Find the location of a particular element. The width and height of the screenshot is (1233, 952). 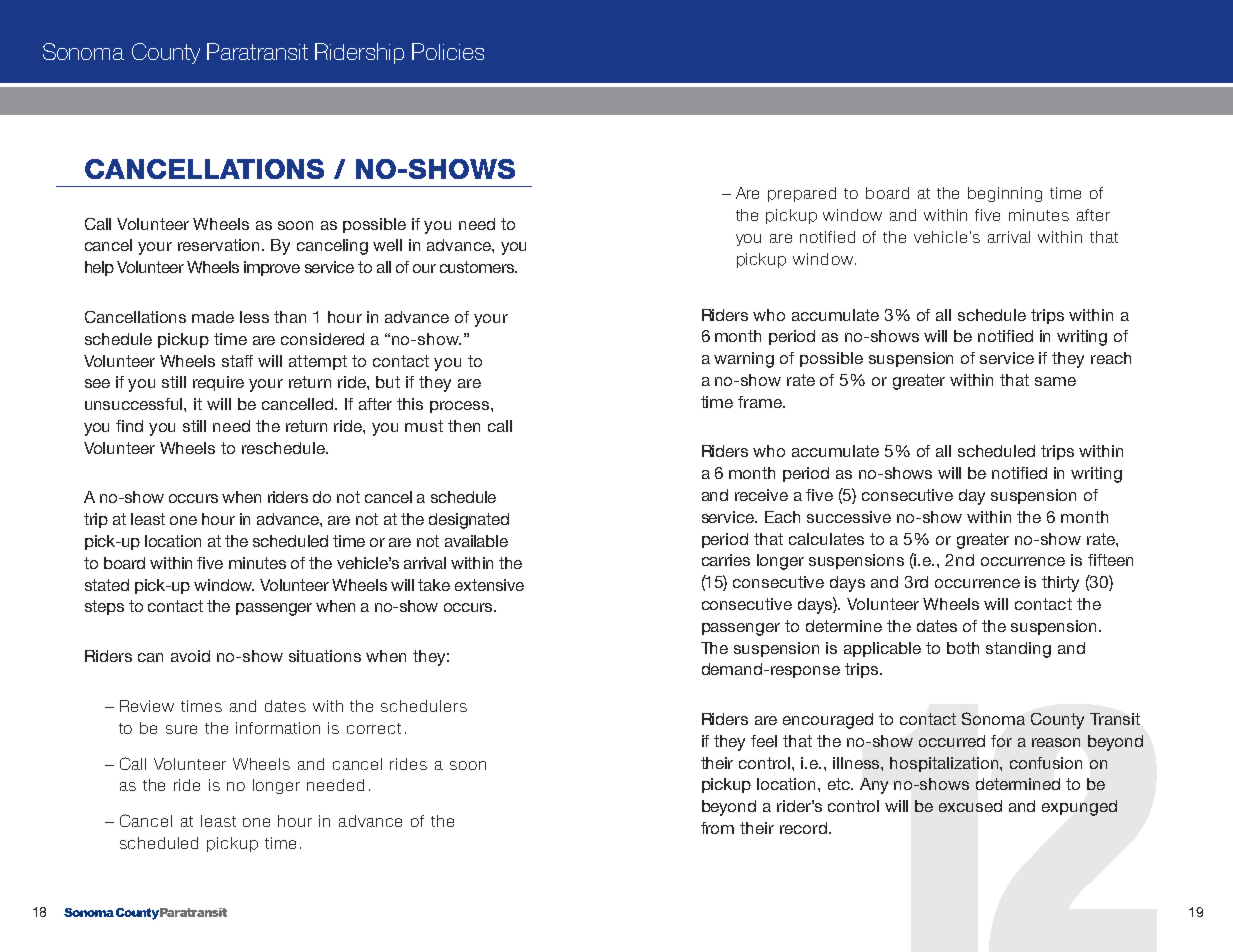

customers is located at coordinates (478, 267).
